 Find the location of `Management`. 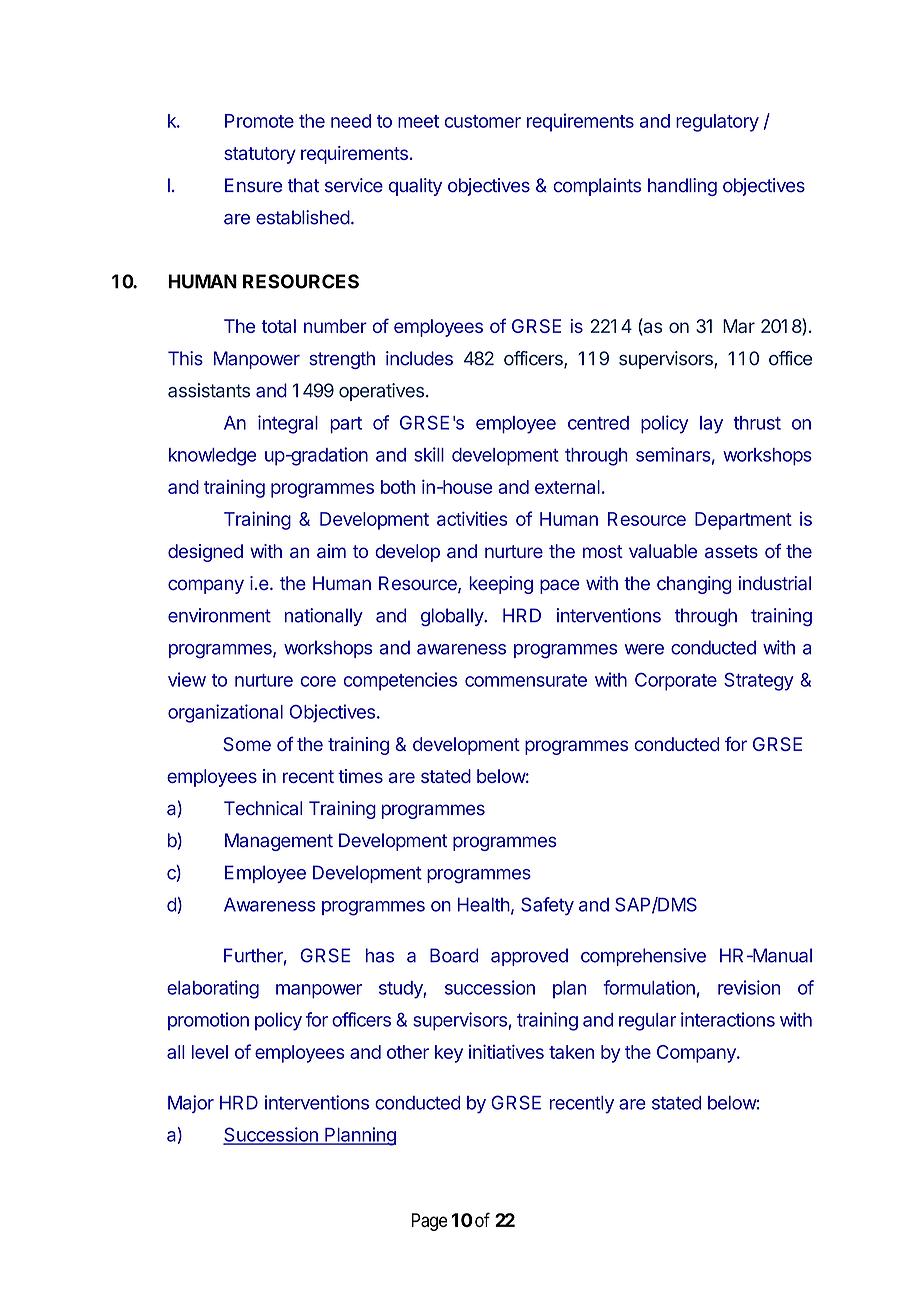

Management is located at coordinates (279, 842).
